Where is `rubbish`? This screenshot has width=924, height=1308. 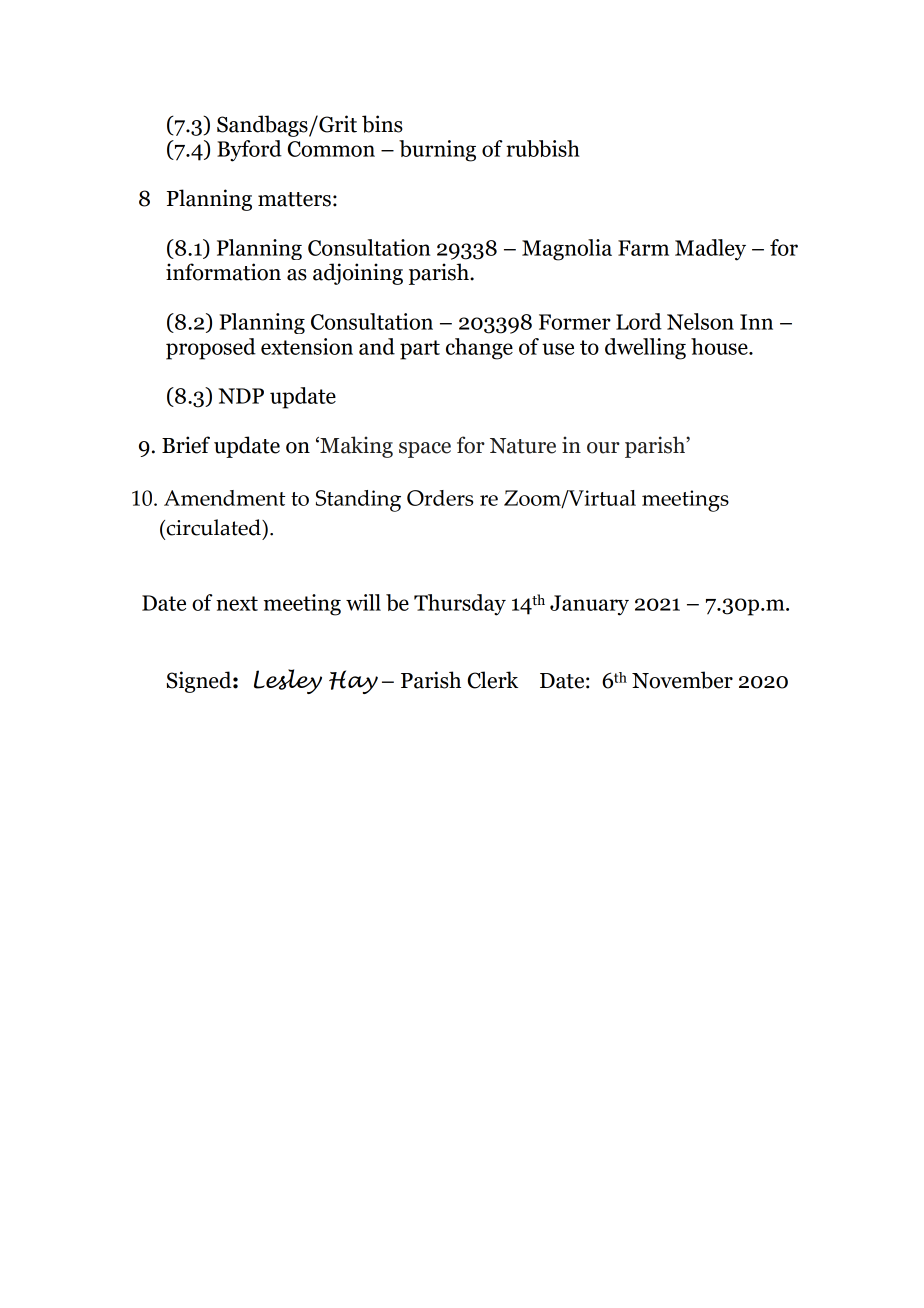
rubbish is located at coordinates (543, 148).
